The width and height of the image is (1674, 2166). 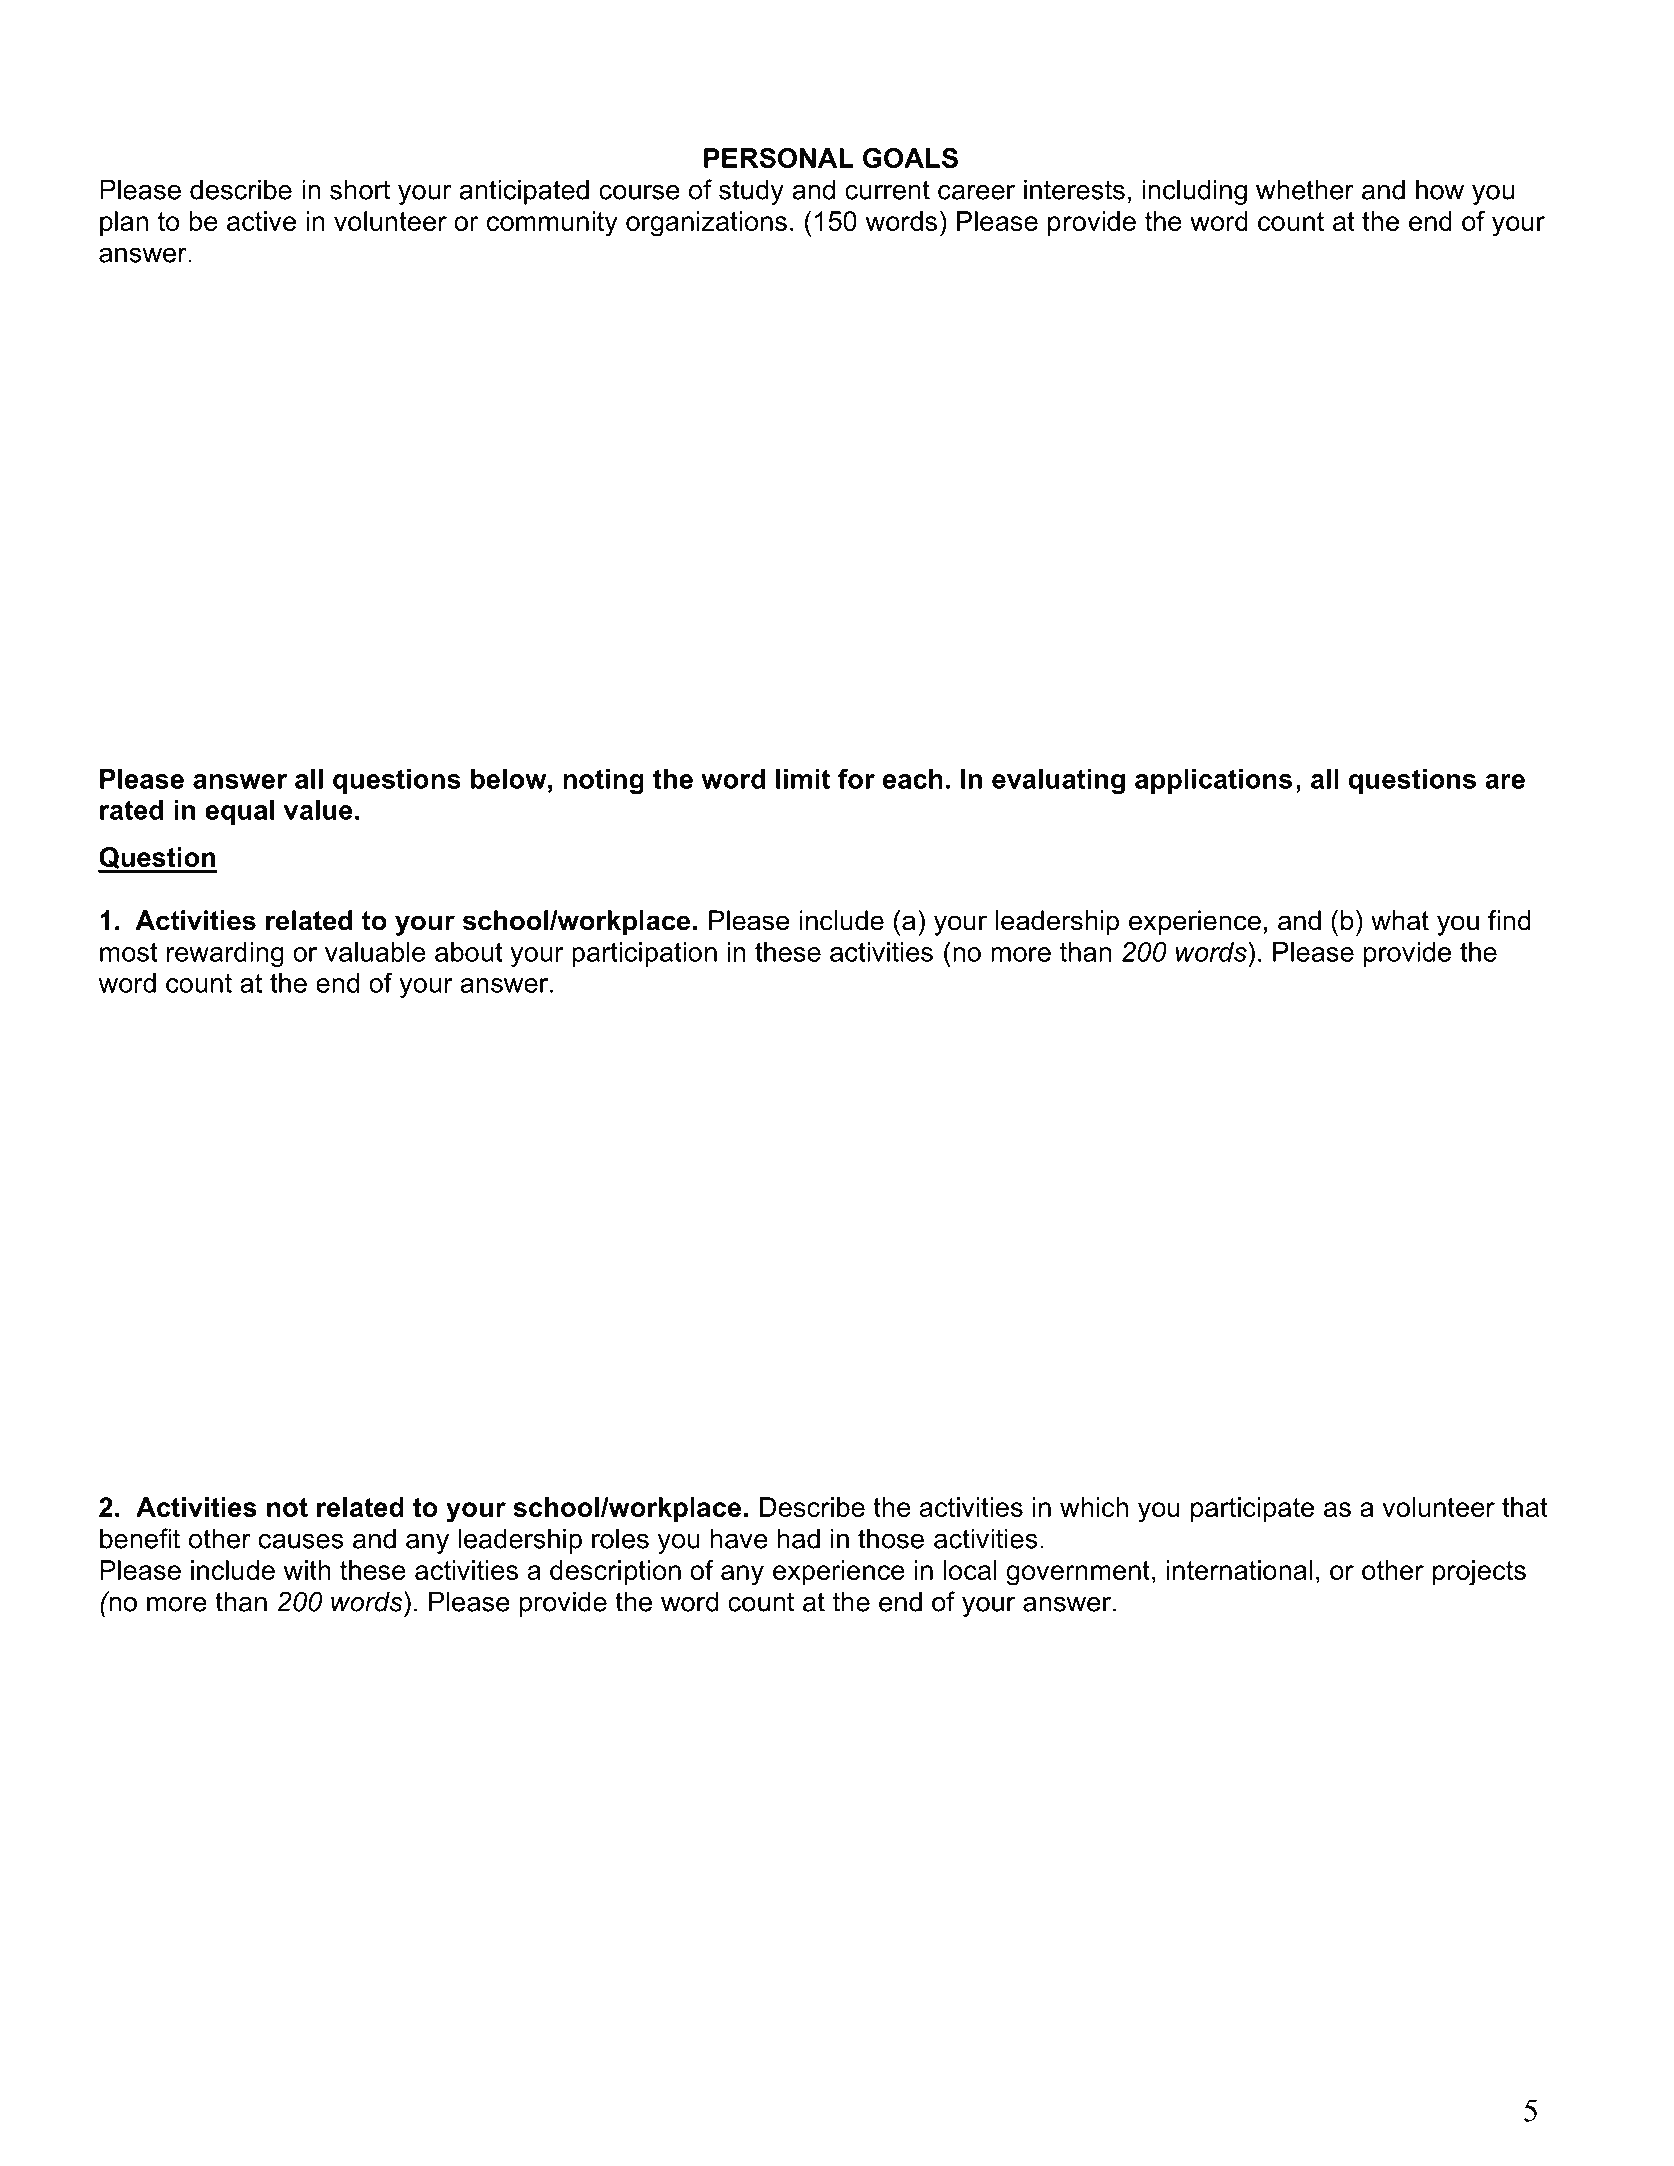 I want to click on what, so click(x=1400, y=920).
